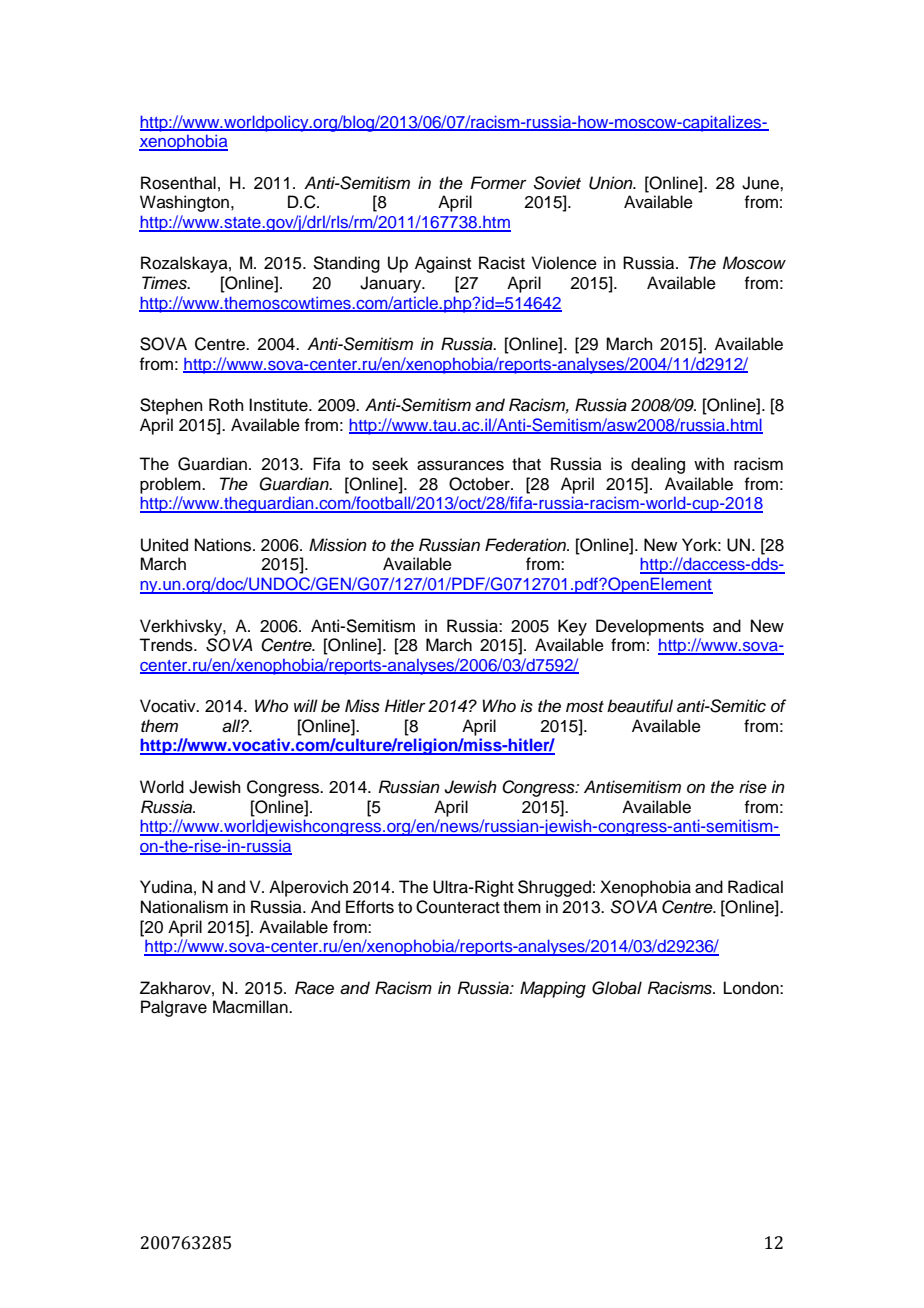 This document has height=1308, width=924. Describe the element at coordinates (585, 707) in the document. I see `most` at that location.
